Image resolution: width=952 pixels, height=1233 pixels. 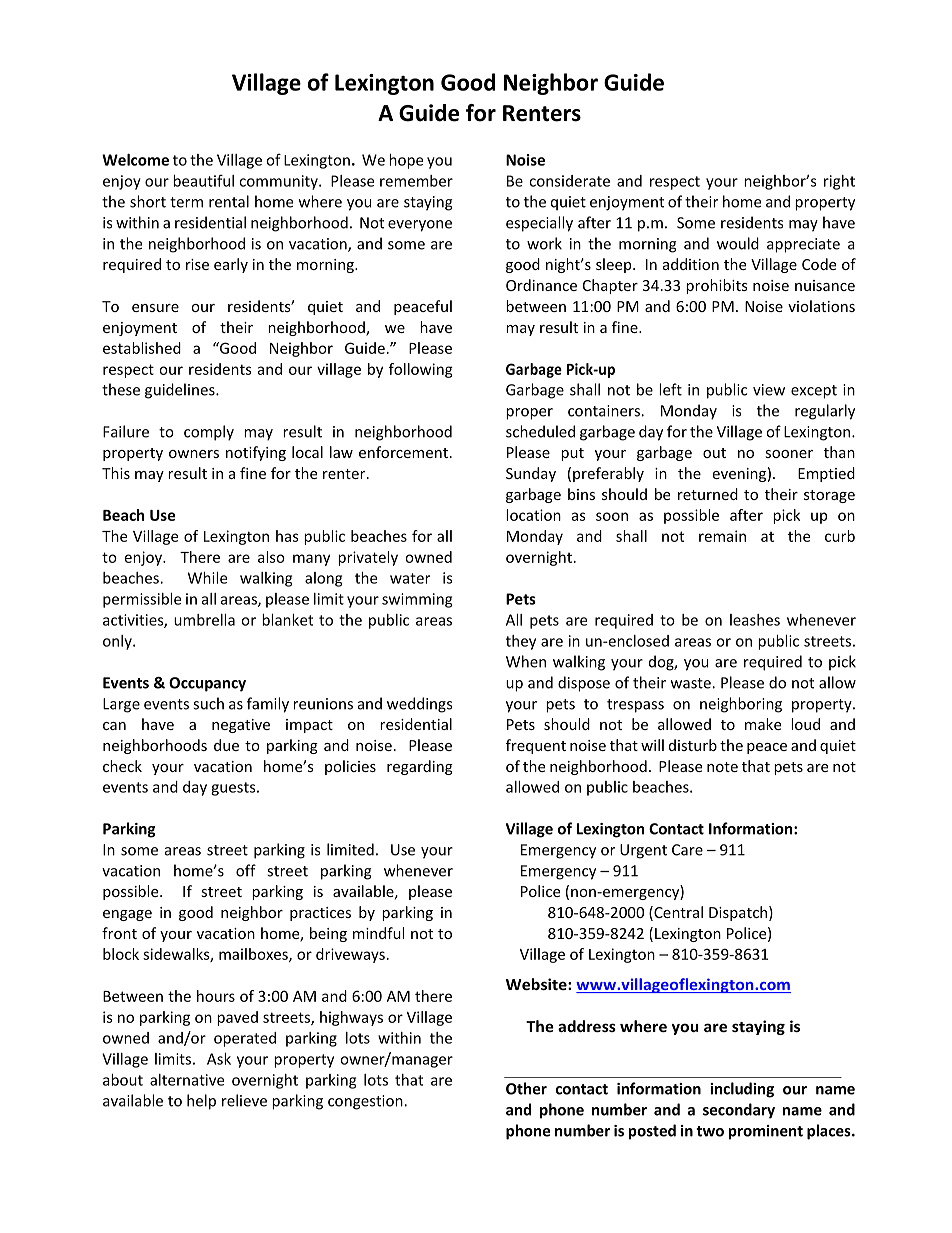 I want to click on leashes, so click(x=755, y=620).
